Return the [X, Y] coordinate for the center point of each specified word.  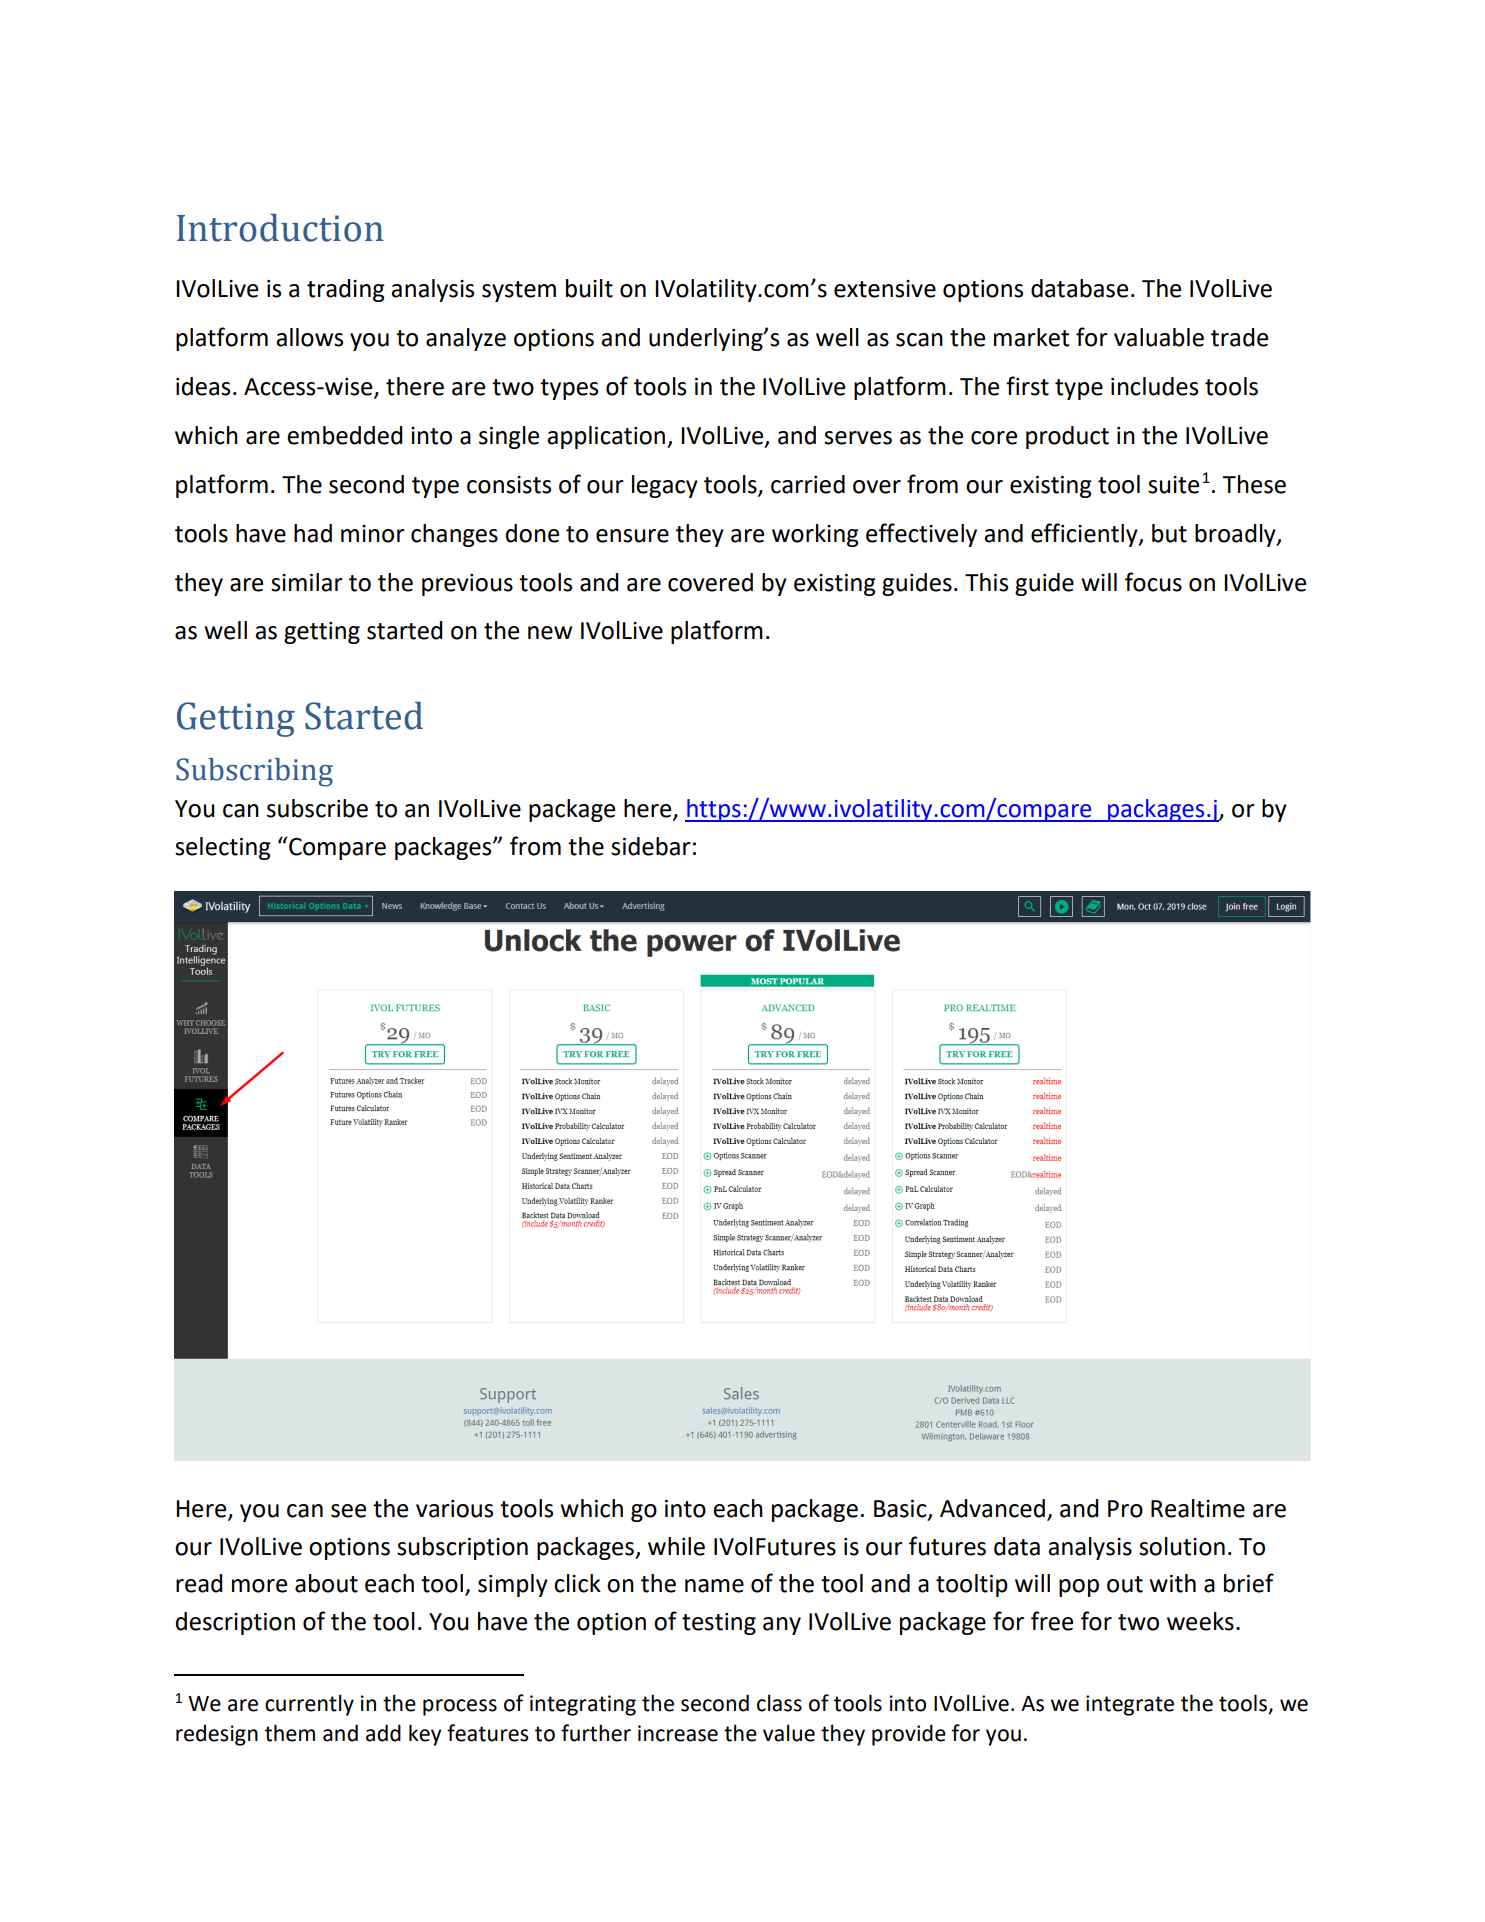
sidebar [651, 846]
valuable [1159, 337]
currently [309, 1705]
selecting [223, 848]
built [589, 288]
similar [307, 582]
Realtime [1198, 1508]
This [986, 582]
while [676, 1546]
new [550, 633]
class [779, 1703]
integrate [1130, 1705]
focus [1153, 582]
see [348, 1511]
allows [309, 337]
